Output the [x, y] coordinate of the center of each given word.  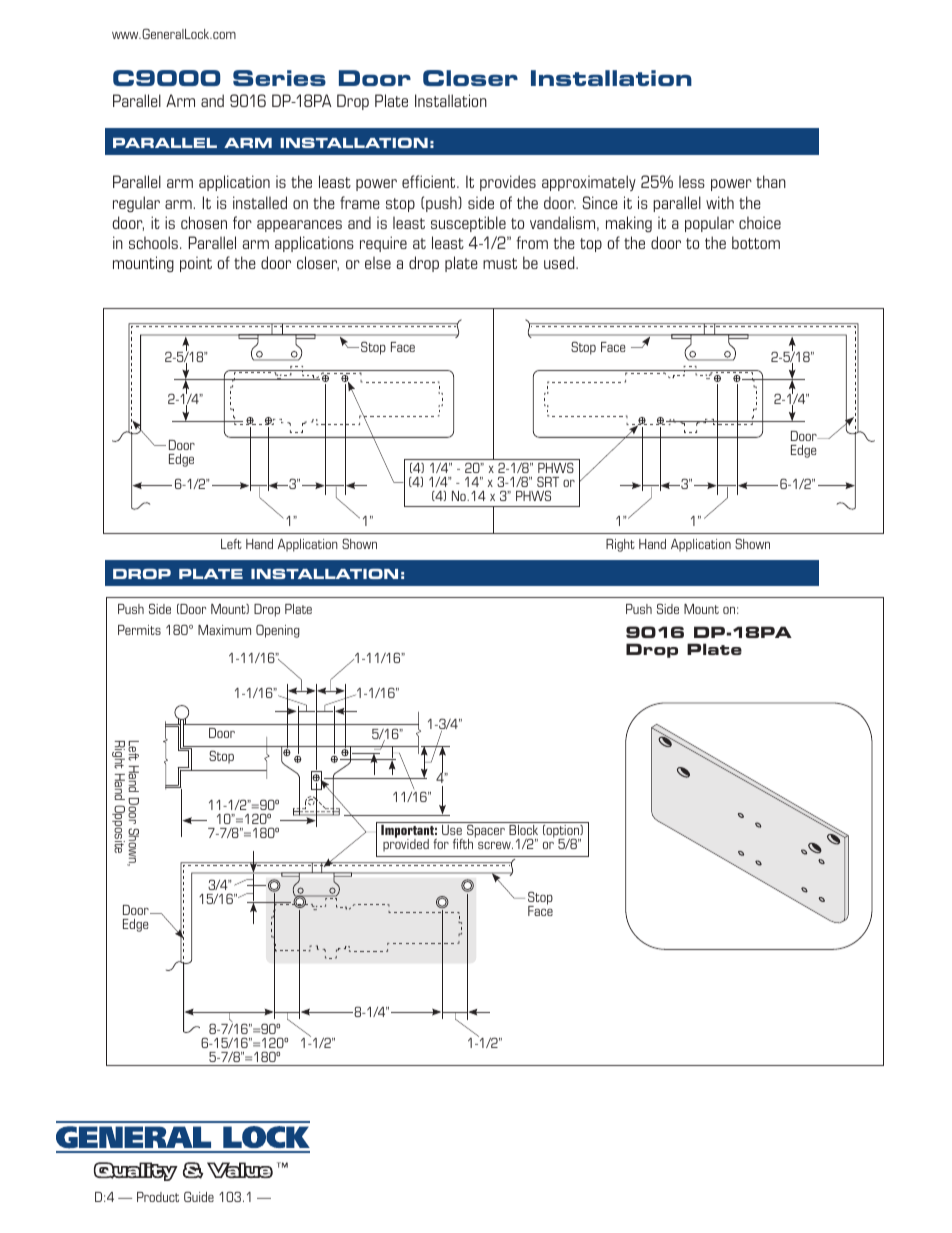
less [692, 181]
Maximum [224, 630]
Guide [199, 1196]
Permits [139, 630]
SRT [548, 481]
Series [279, 78]
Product [158, 1197]
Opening [278, 631]
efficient [430, 181]
